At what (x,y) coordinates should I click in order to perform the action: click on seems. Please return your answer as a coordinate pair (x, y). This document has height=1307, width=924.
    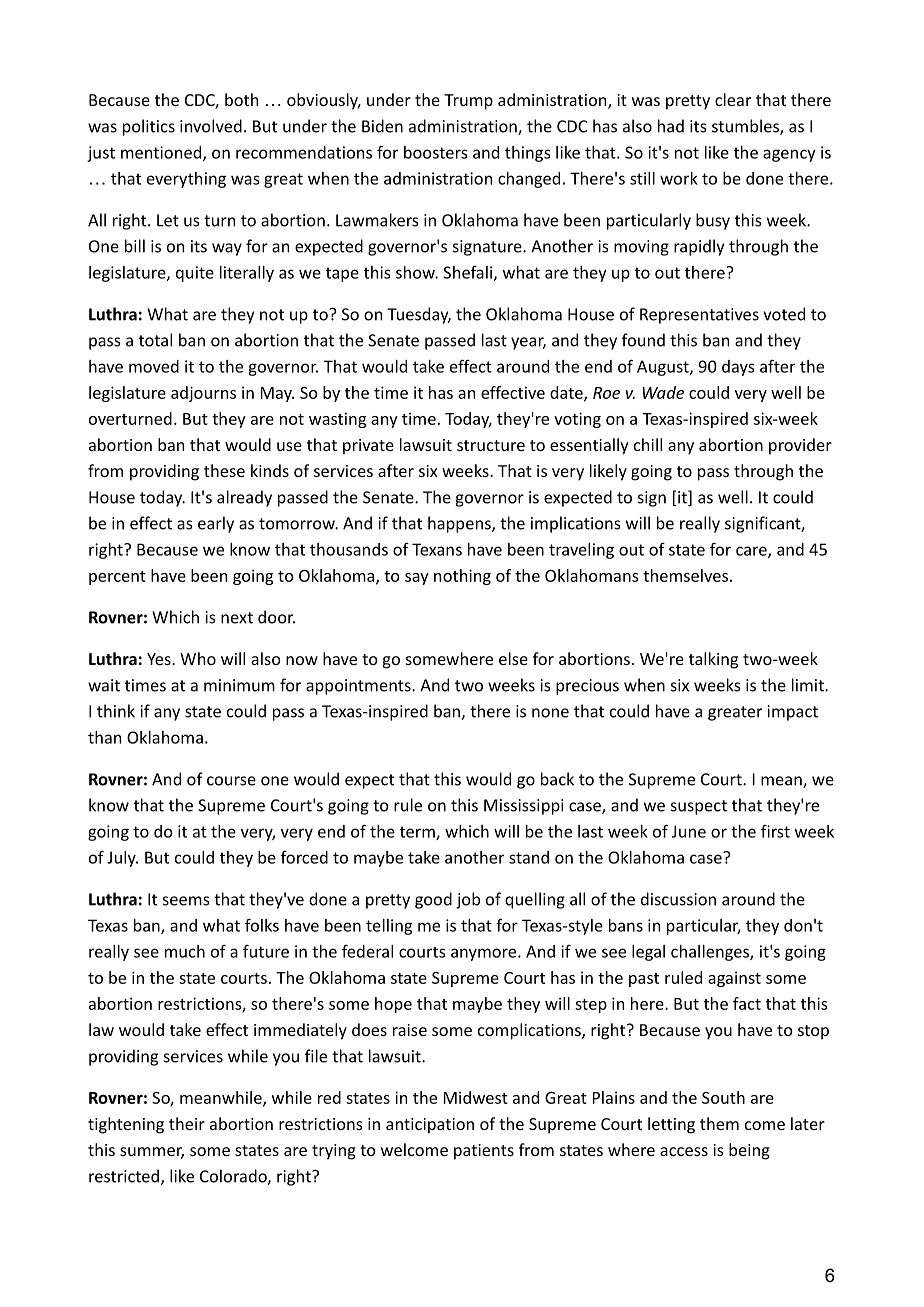
    Looking at the image, I should click on (186, 901).
